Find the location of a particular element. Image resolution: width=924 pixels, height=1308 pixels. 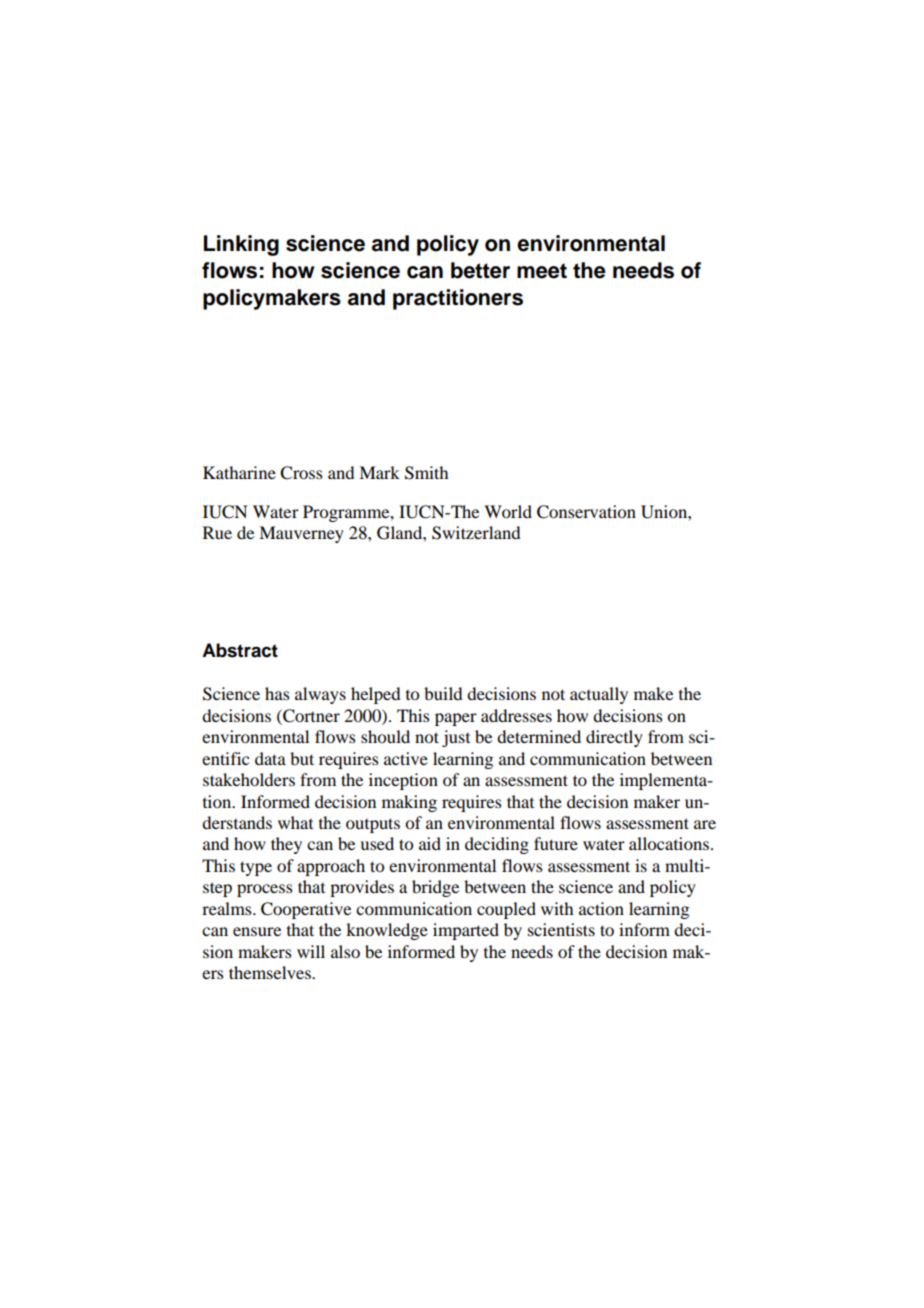

actually is located at coordinates (599, 695).
